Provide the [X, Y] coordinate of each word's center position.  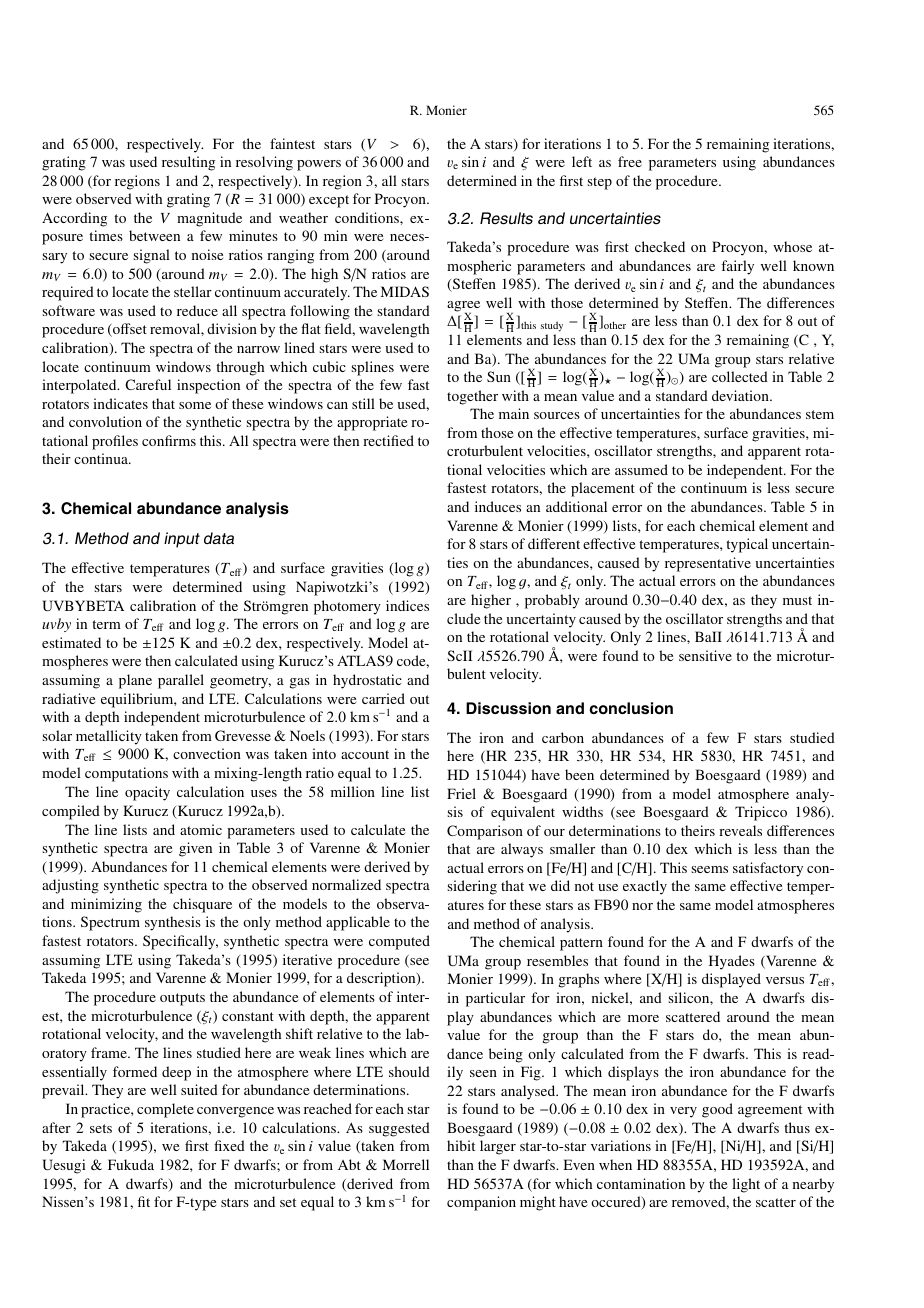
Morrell [406, 1164]
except [329, 201]
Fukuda [131, 1164]
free [630, 161]
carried [383, 698]
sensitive [705, 655]
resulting [188, 163]
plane [135, 681]
